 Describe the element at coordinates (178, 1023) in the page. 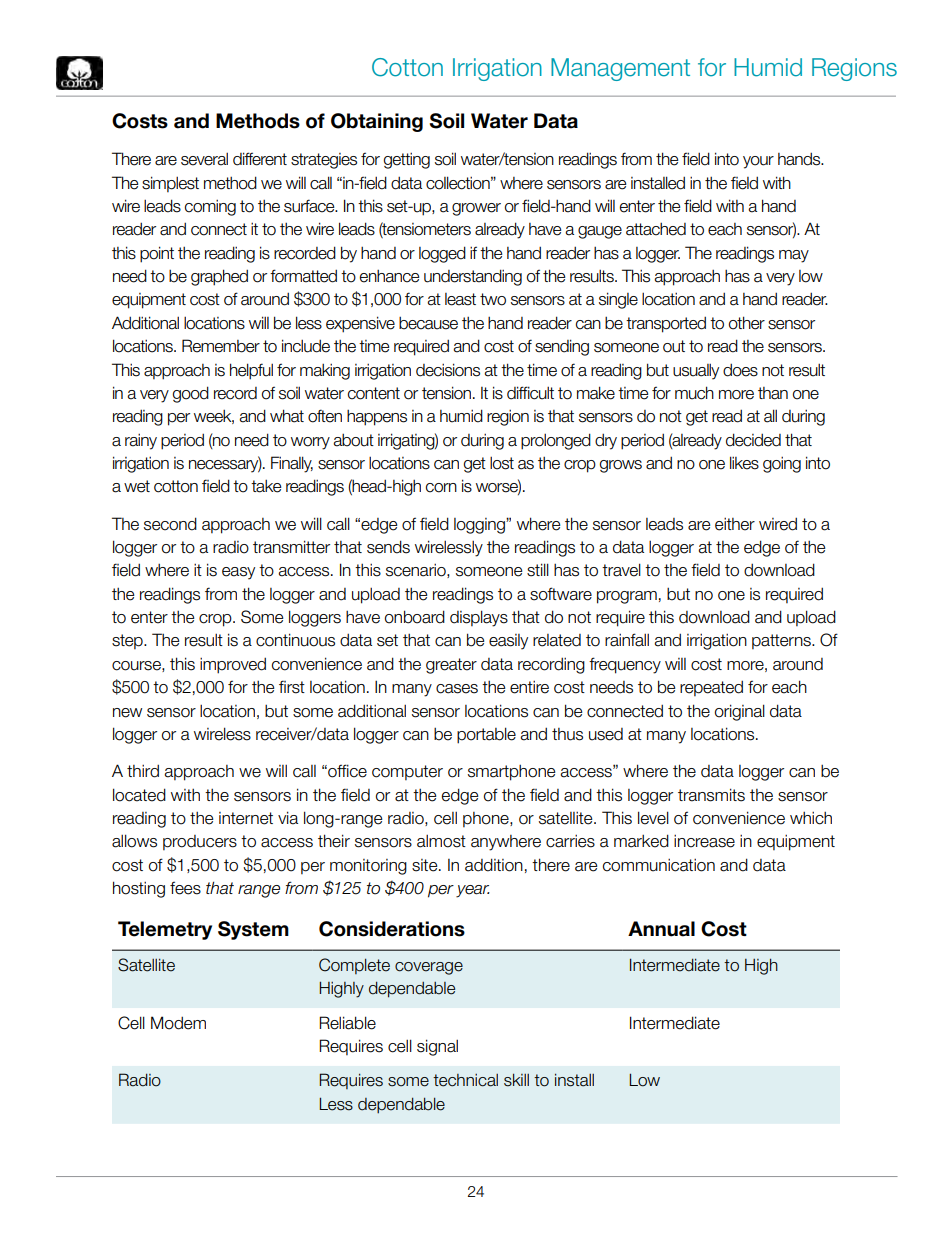

I see `Modem` at that location.
